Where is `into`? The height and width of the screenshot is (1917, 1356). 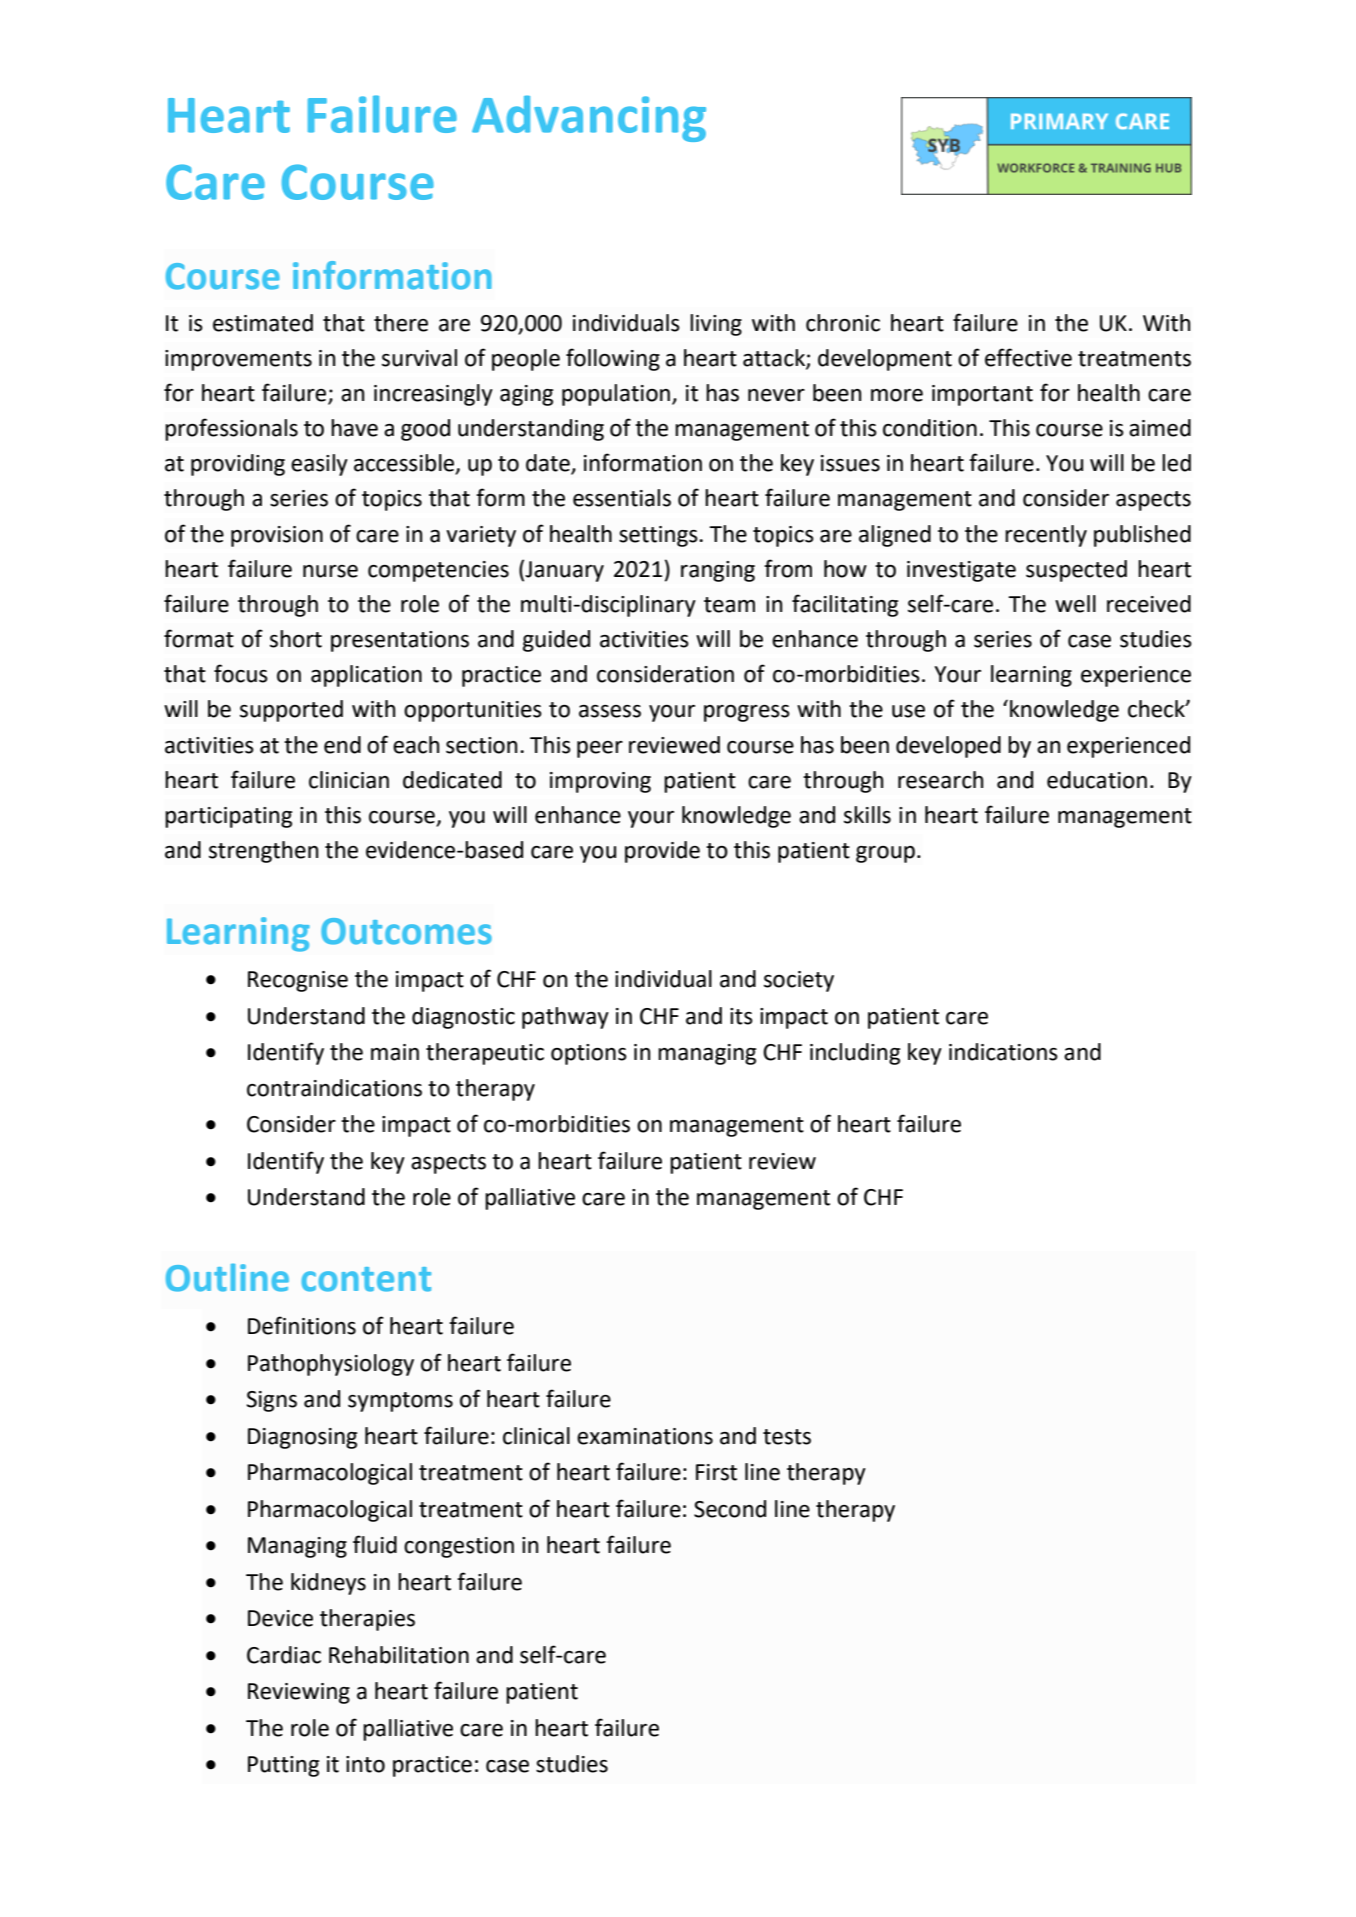 into is located at coordinates (365, 1764).
